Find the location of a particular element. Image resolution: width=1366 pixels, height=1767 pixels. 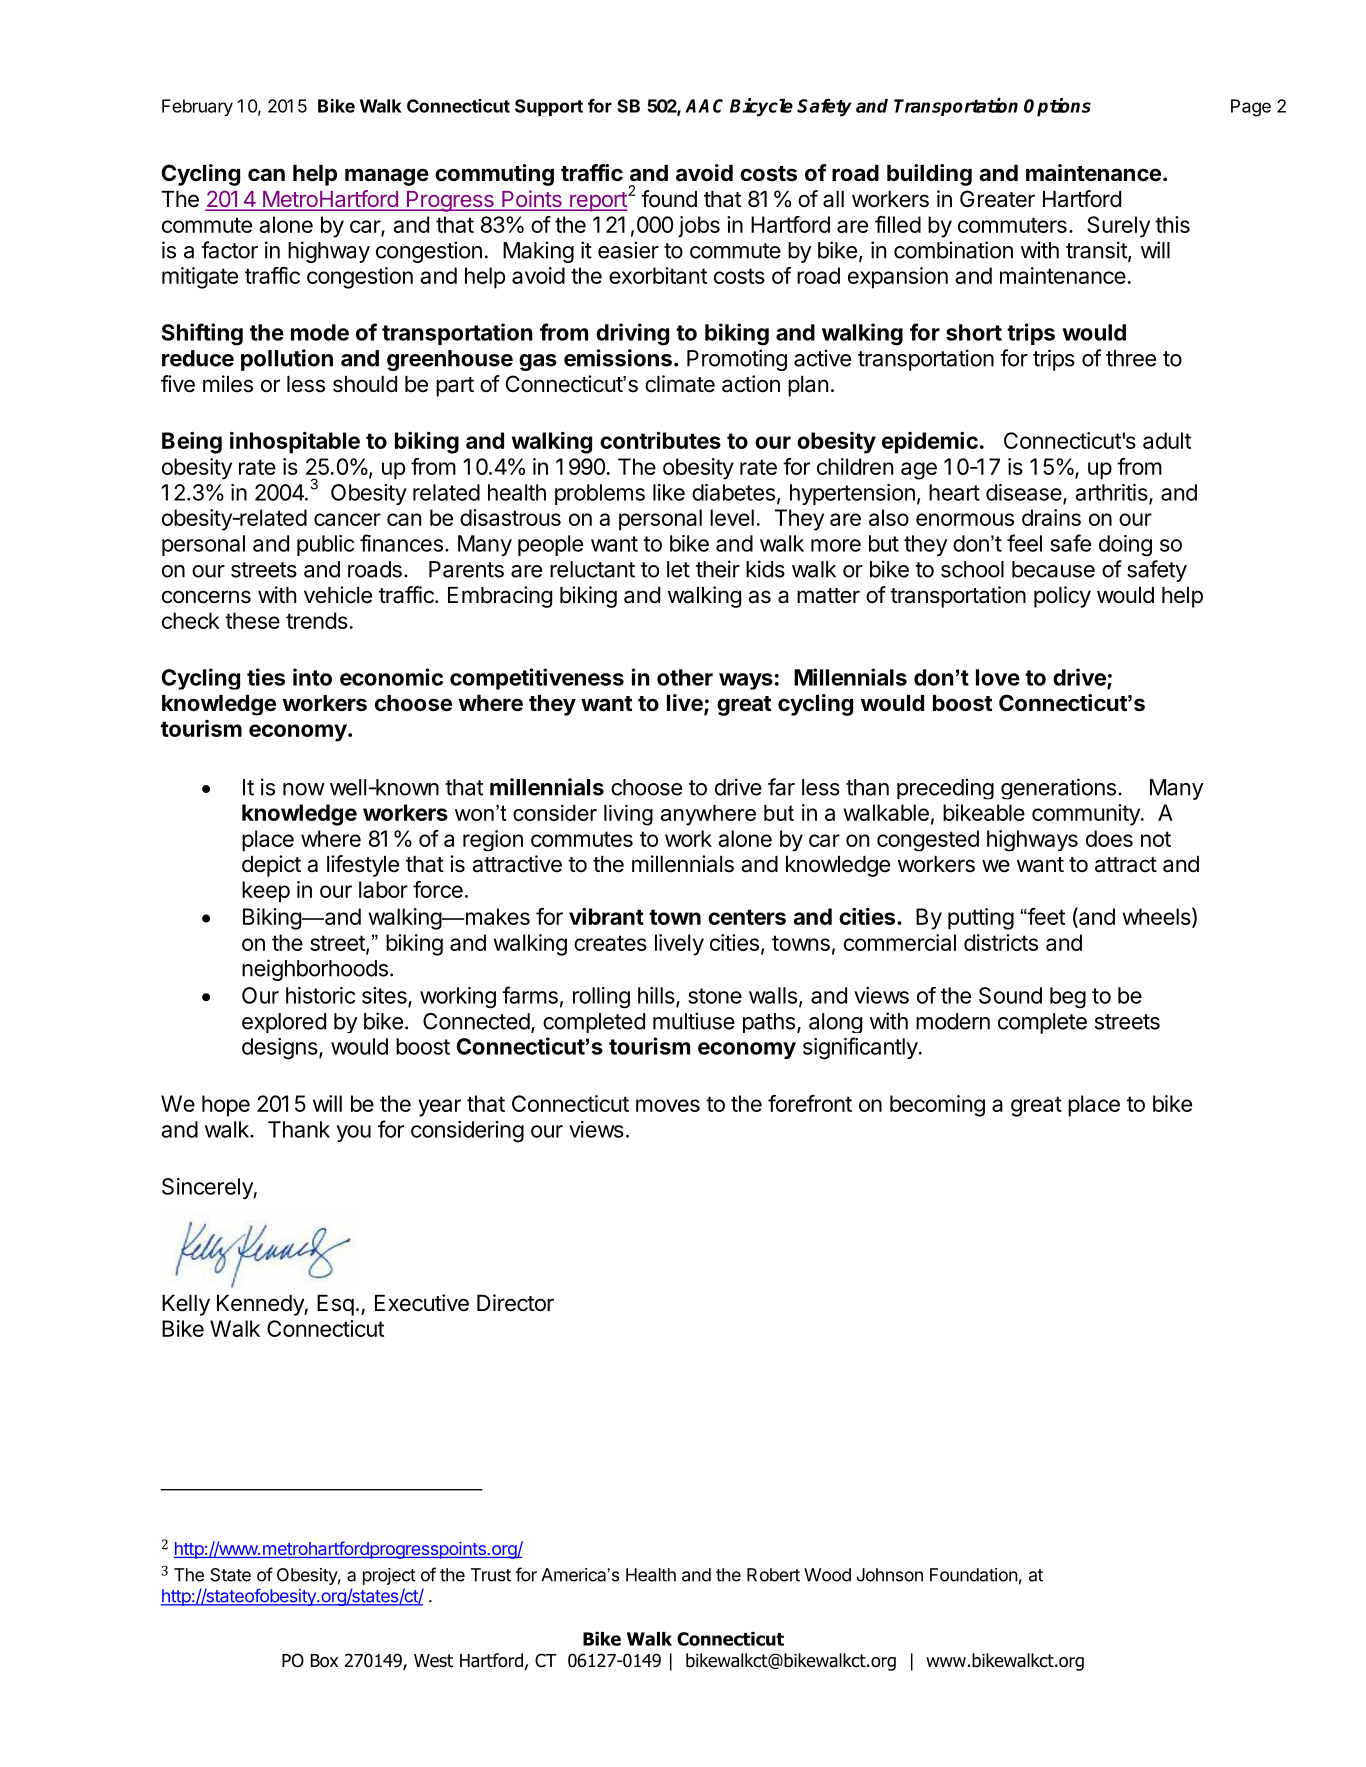

Options is located at coordinates (1057, 107).
